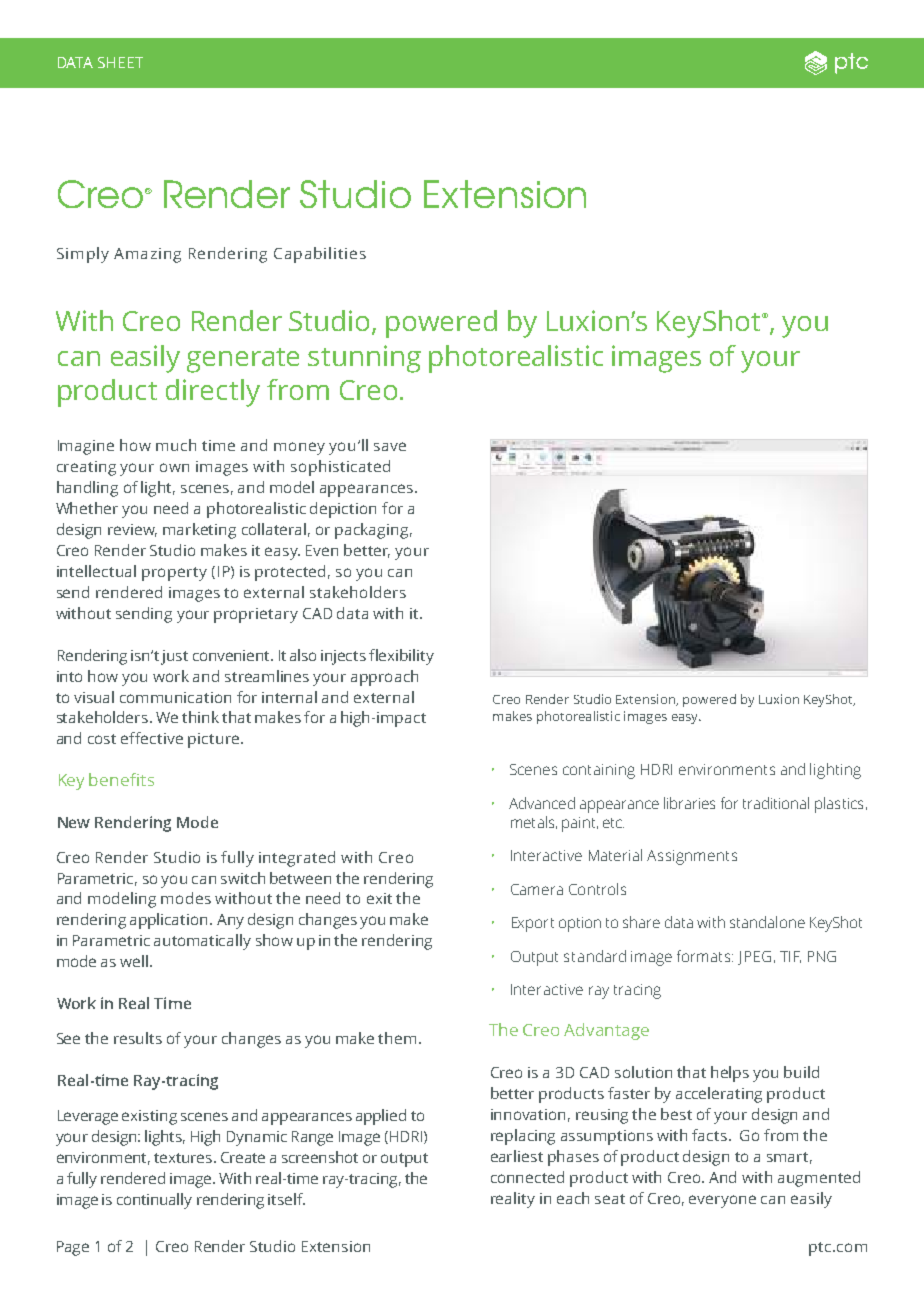 Image resolution: width=924 pixels, height=1308 pixels. I want to click on SHEET, so click(120, 62).
